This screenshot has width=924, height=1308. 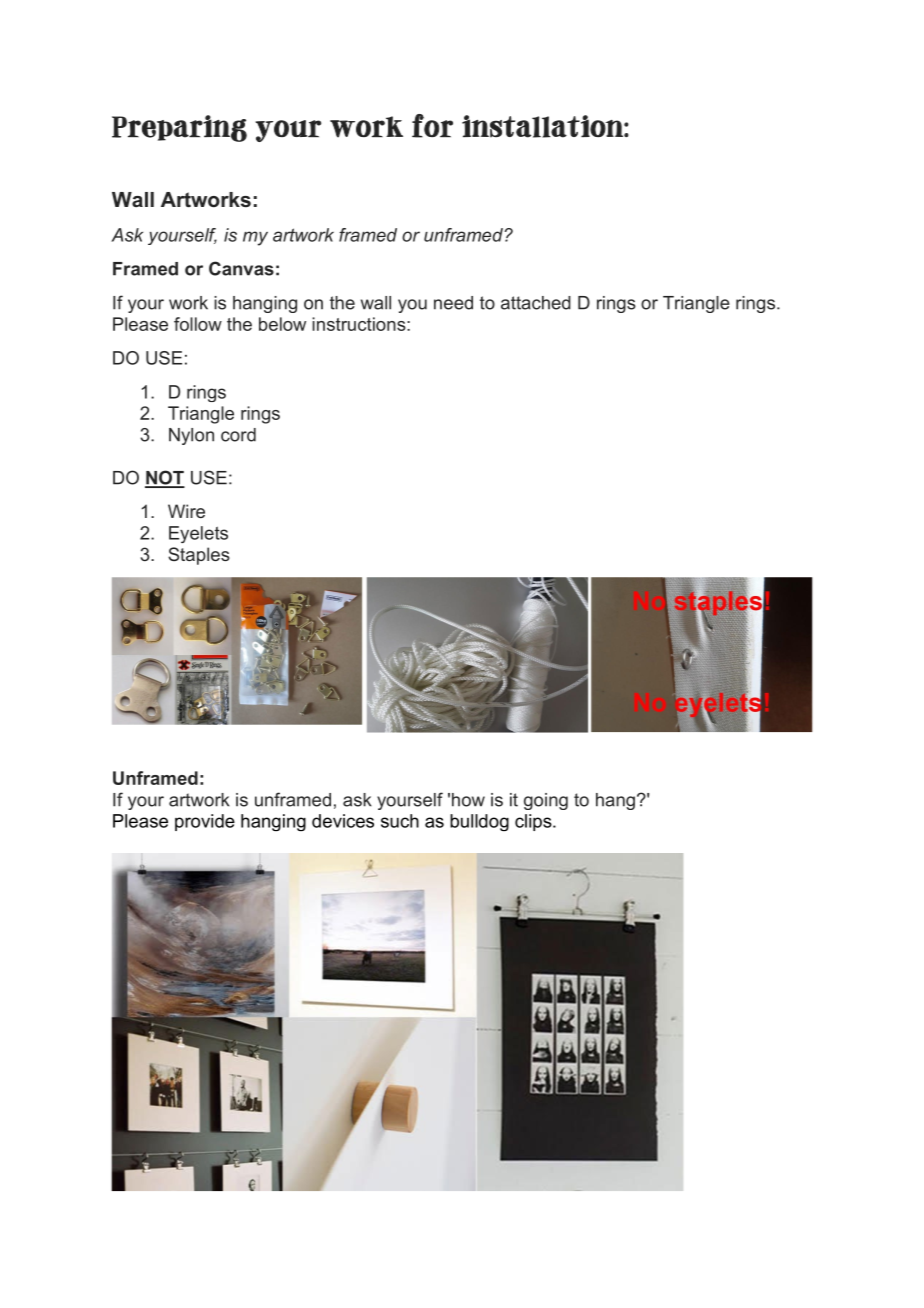 What do you see at coordinates (432, 126) in the screenshot?
I see `for` at bounding box center [432, 126].
